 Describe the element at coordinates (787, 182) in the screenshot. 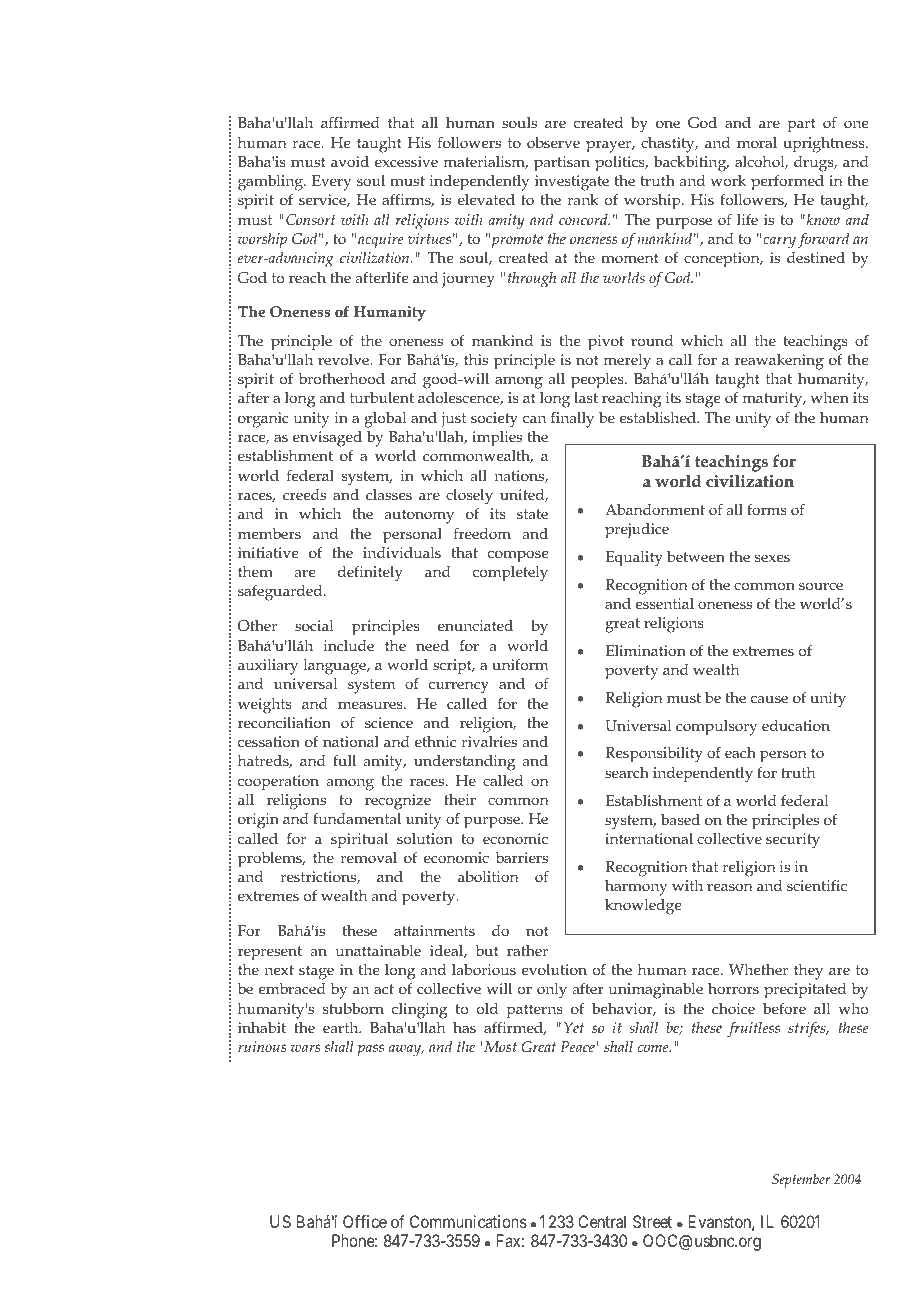

I see `performed` at that location.
